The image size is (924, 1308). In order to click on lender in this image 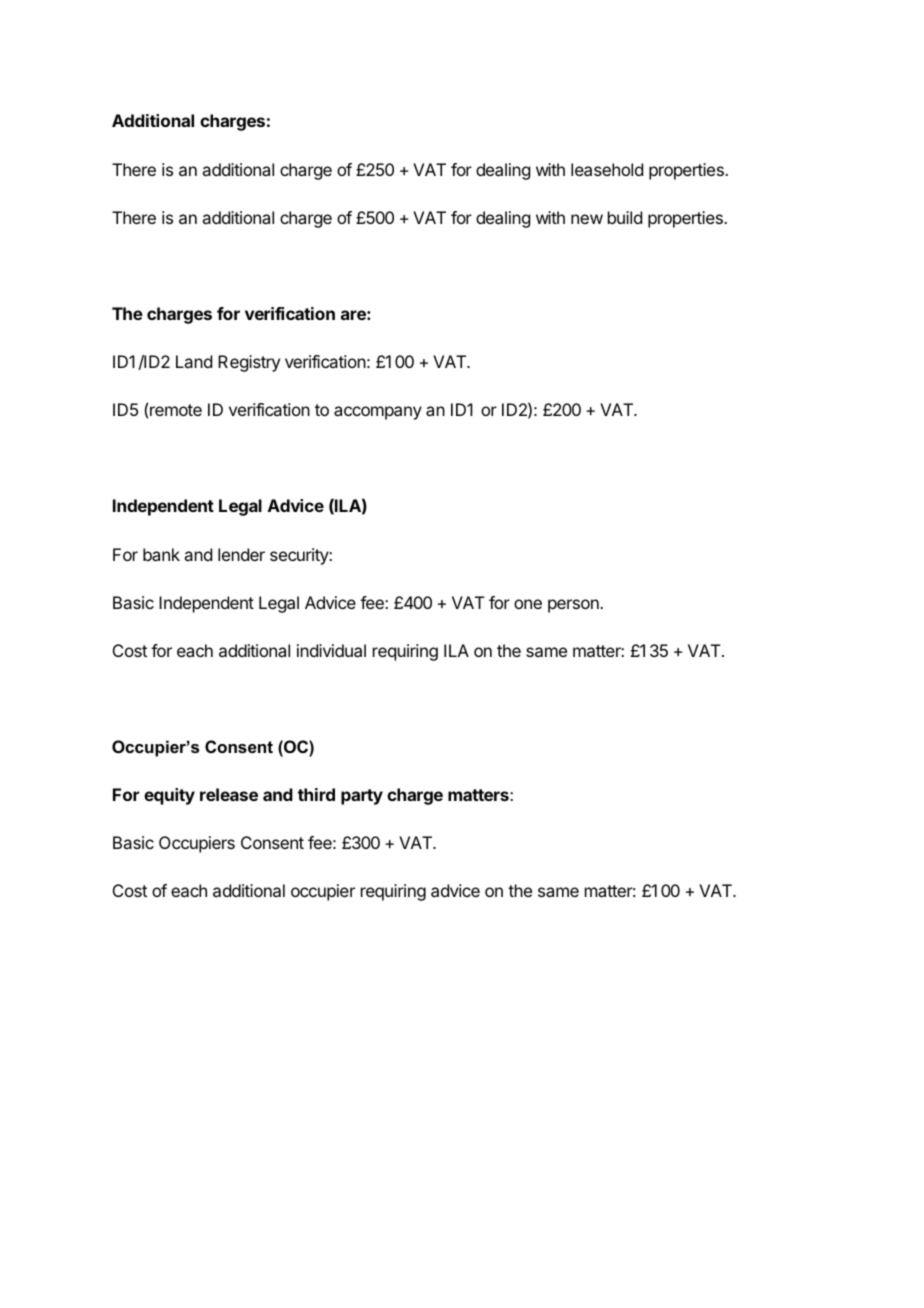, I will do `click(241, 554)`.
